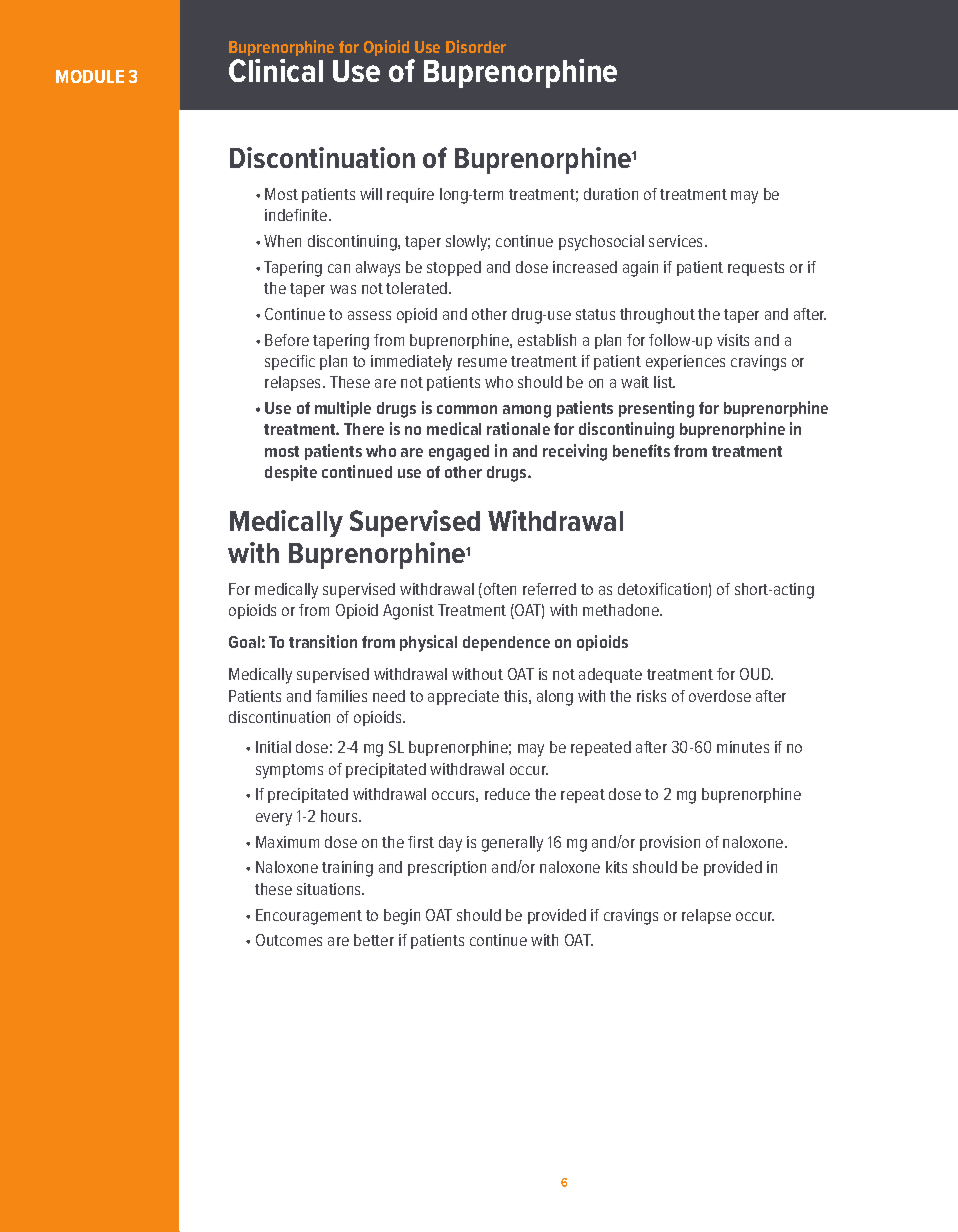  Describe the element at coordinates (611, 194) in the page. I see `duration` at that location.
